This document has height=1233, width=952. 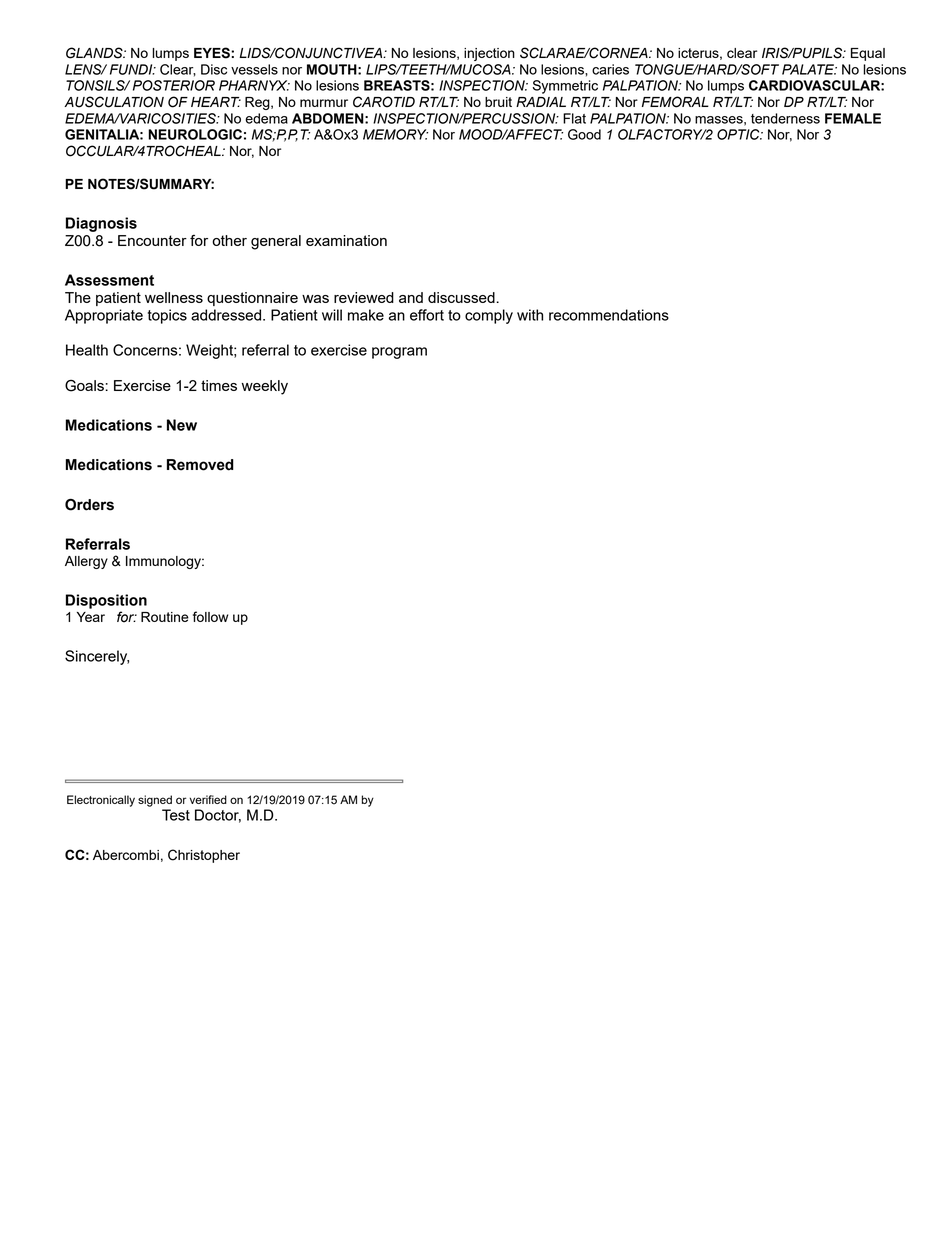 What do you see at coordinates (399, 353) in the document?
I see `program` at bounding box center [399, 353].
